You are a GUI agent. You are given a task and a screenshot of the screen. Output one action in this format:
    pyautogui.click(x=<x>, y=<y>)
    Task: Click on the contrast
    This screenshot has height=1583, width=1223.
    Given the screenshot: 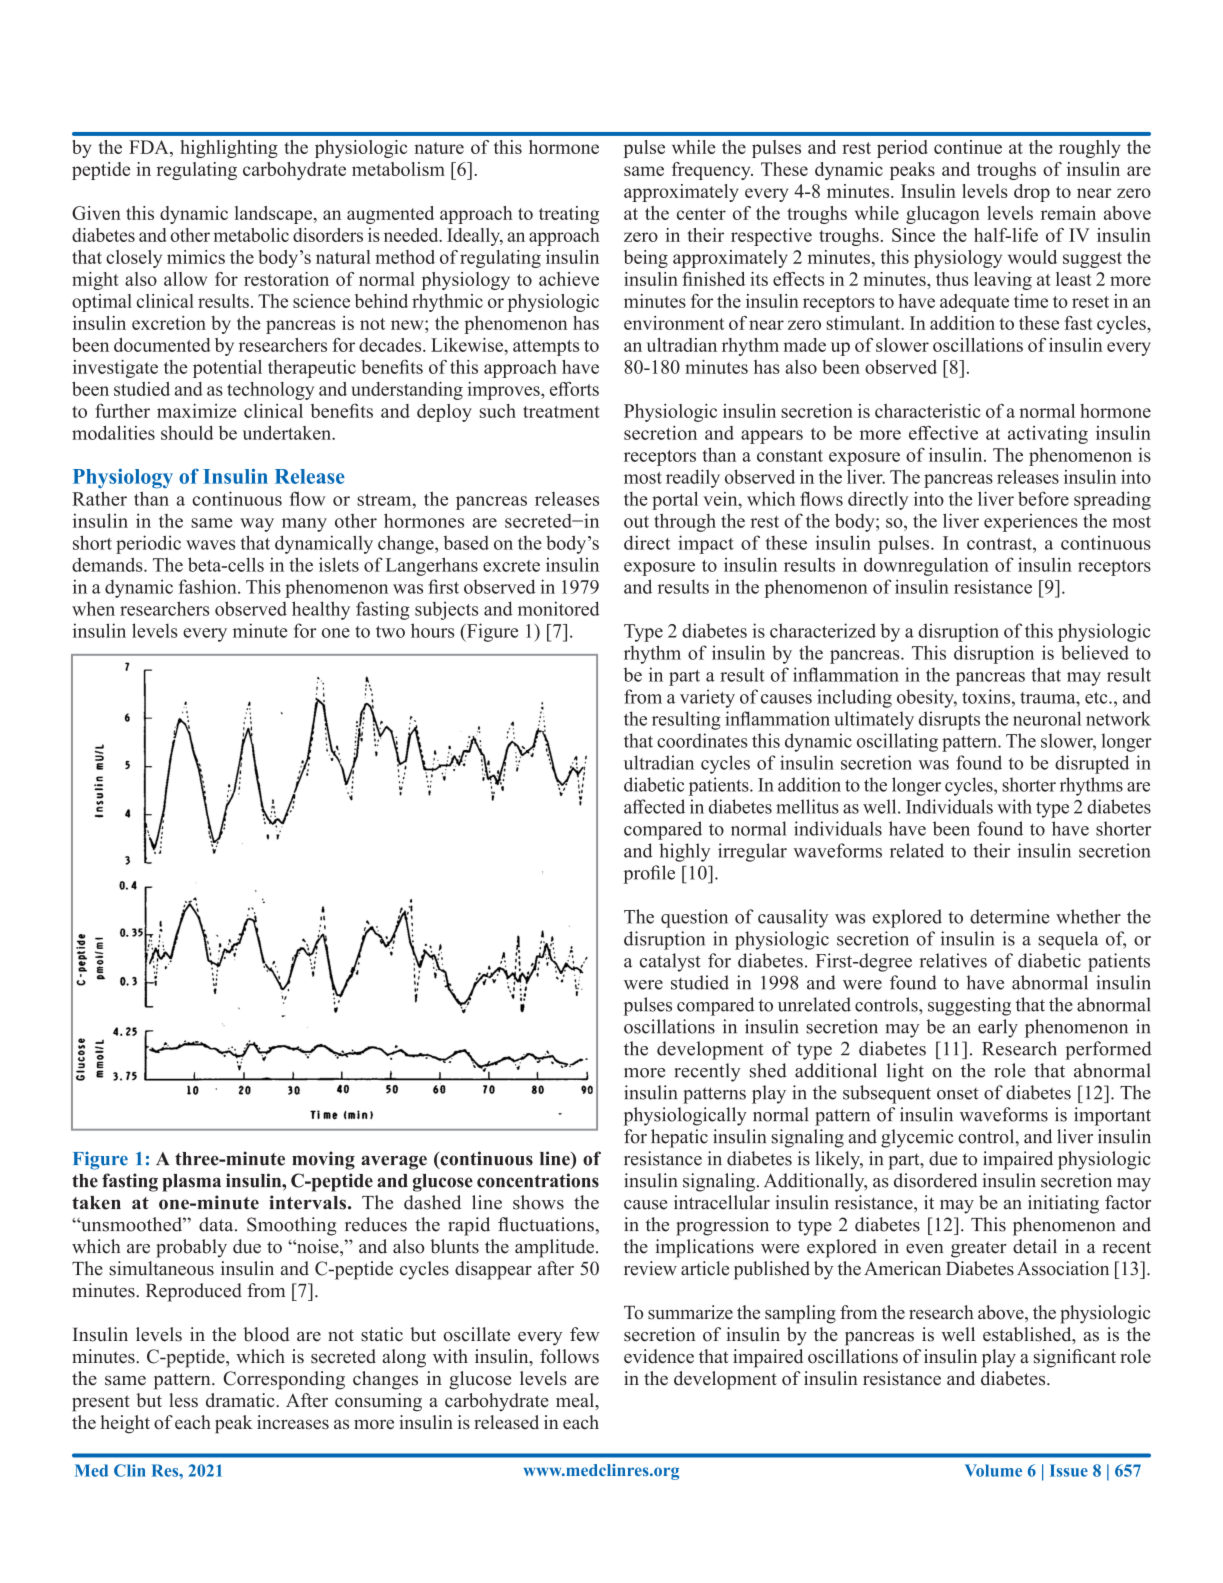 What is the action you would take?
    pyautogui.click(x=1000, y=544)
